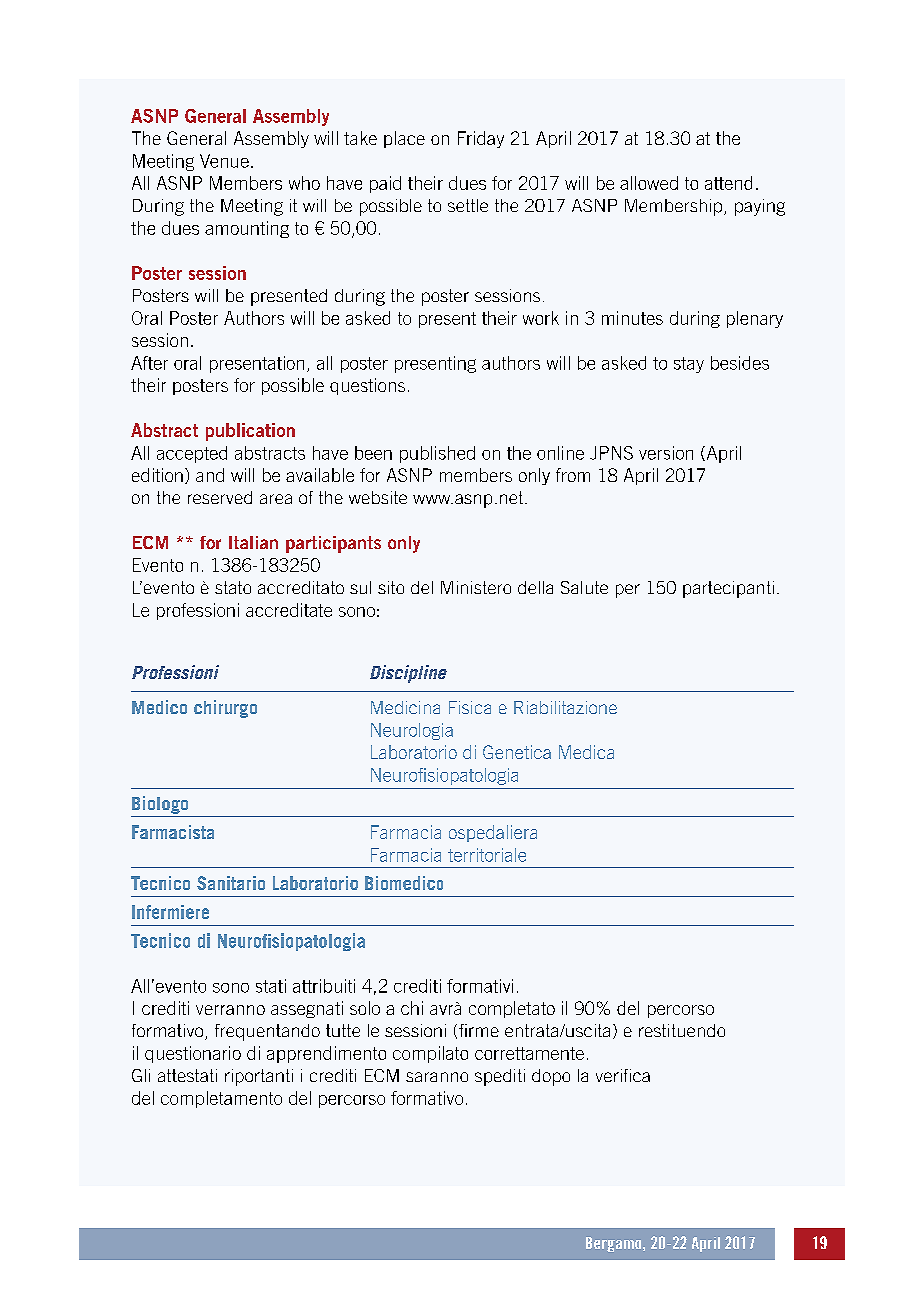  What do you see at coordinates (586, 752) in the screenshot?
I see `Medica` at bounding box center [586, 752].
